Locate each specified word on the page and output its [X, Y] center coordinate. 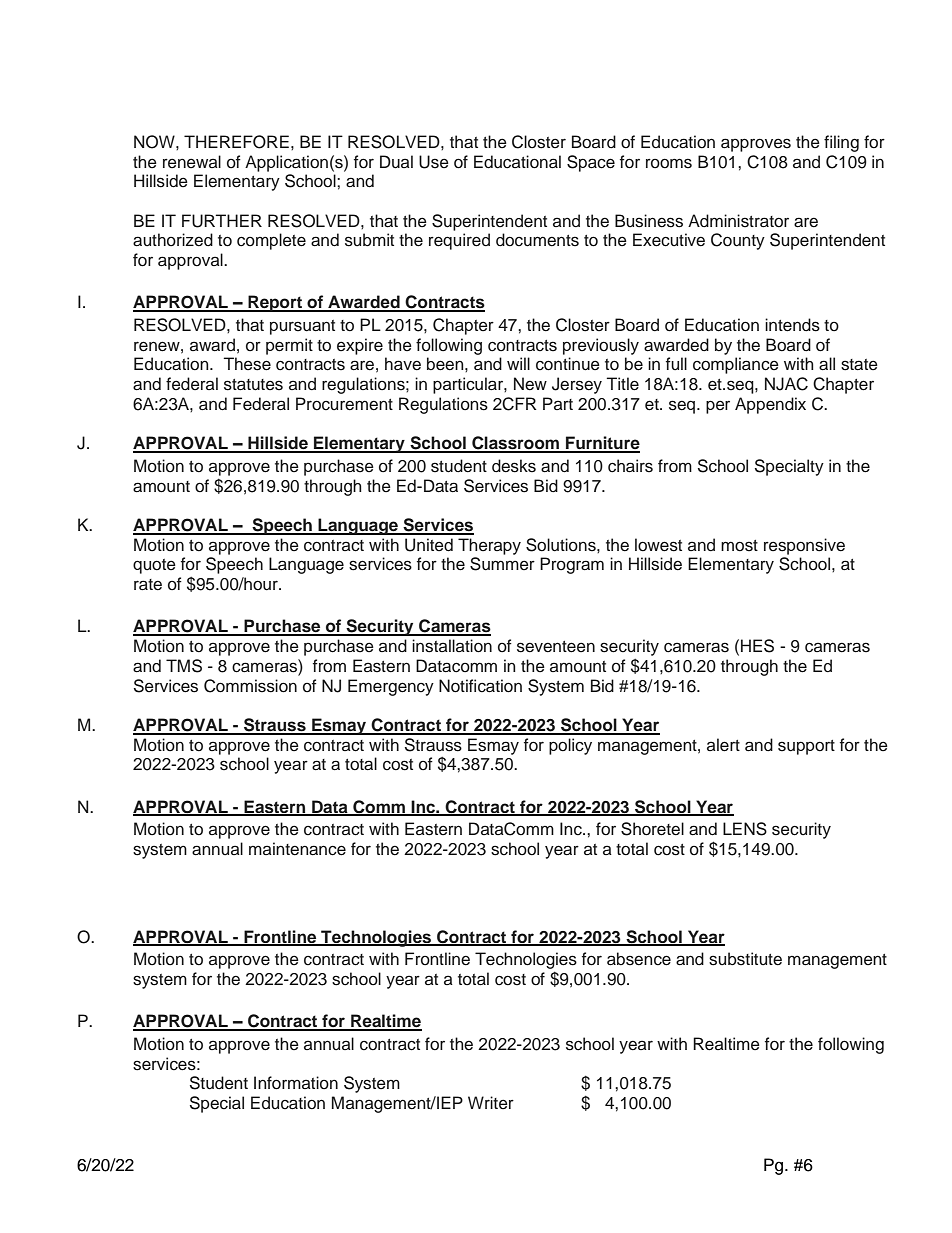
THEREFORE [236, 142]
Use [434, 162]
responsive [804, 546]
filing [841, 143]
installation [452, 646]
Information [296, 1083]
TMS [184, 666]
